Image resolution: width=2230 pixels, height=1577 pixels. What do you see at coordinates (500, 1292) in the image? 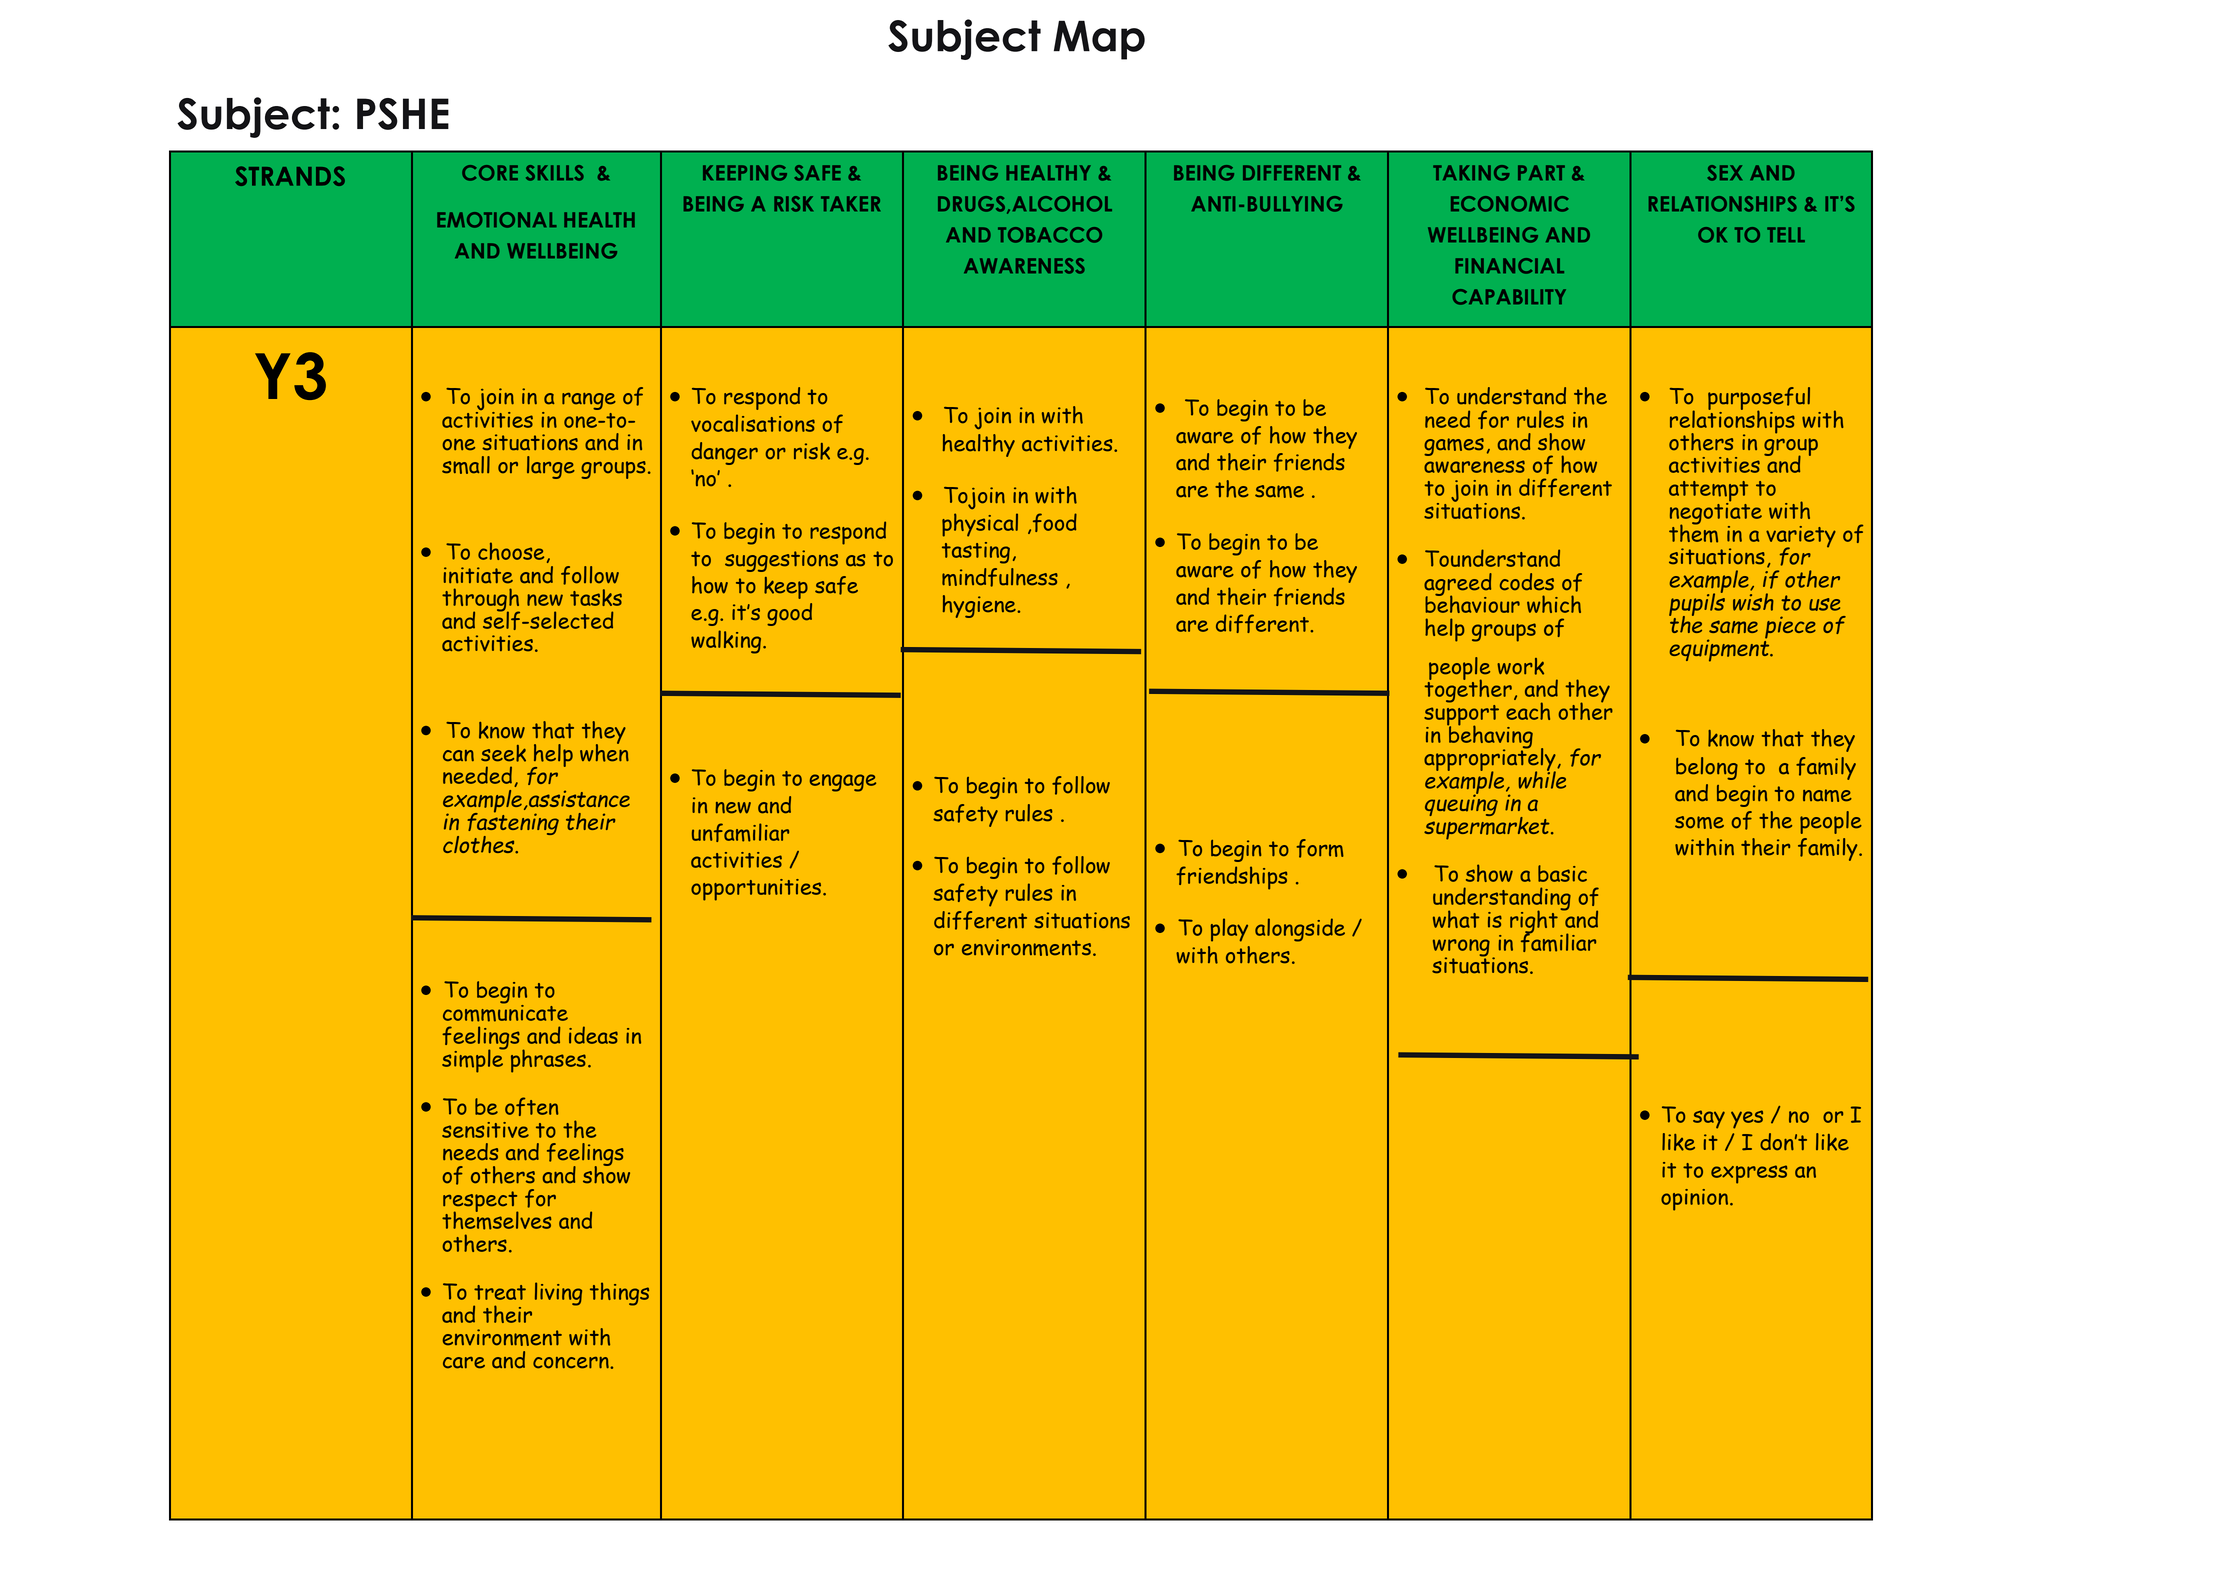
I see `treat` at bounding box center [500, 1292].
